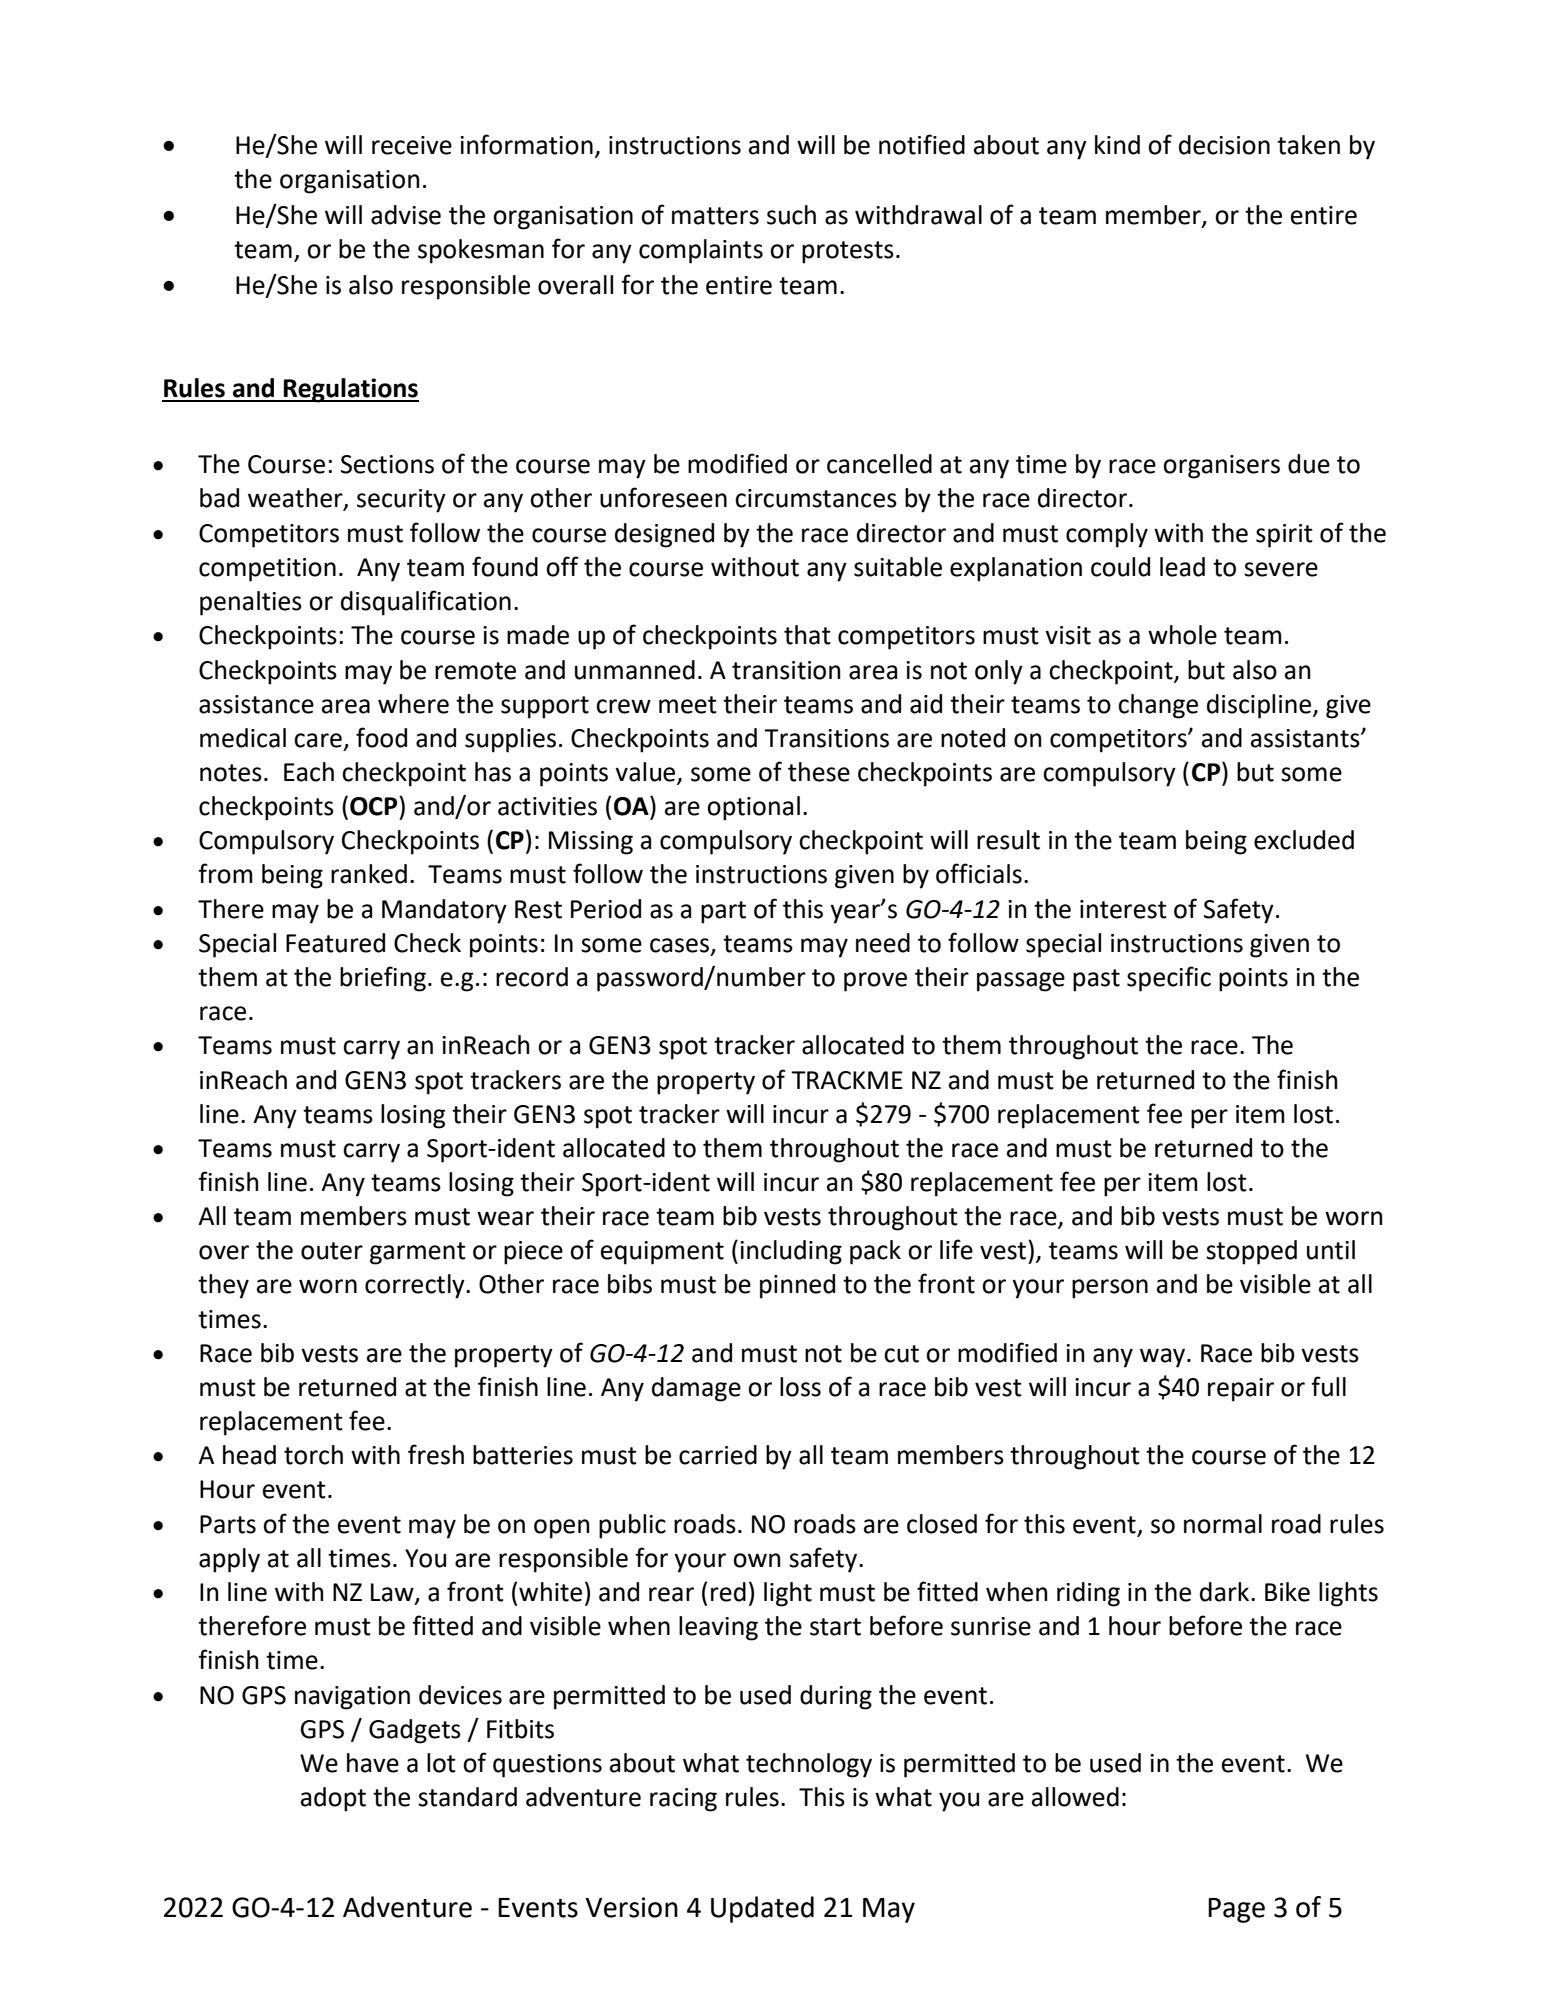 This page has width=1557, height=2015. What do you see at coordinates (875, 982) in the page?
I see `prove` at bounding box center [875, 982].
